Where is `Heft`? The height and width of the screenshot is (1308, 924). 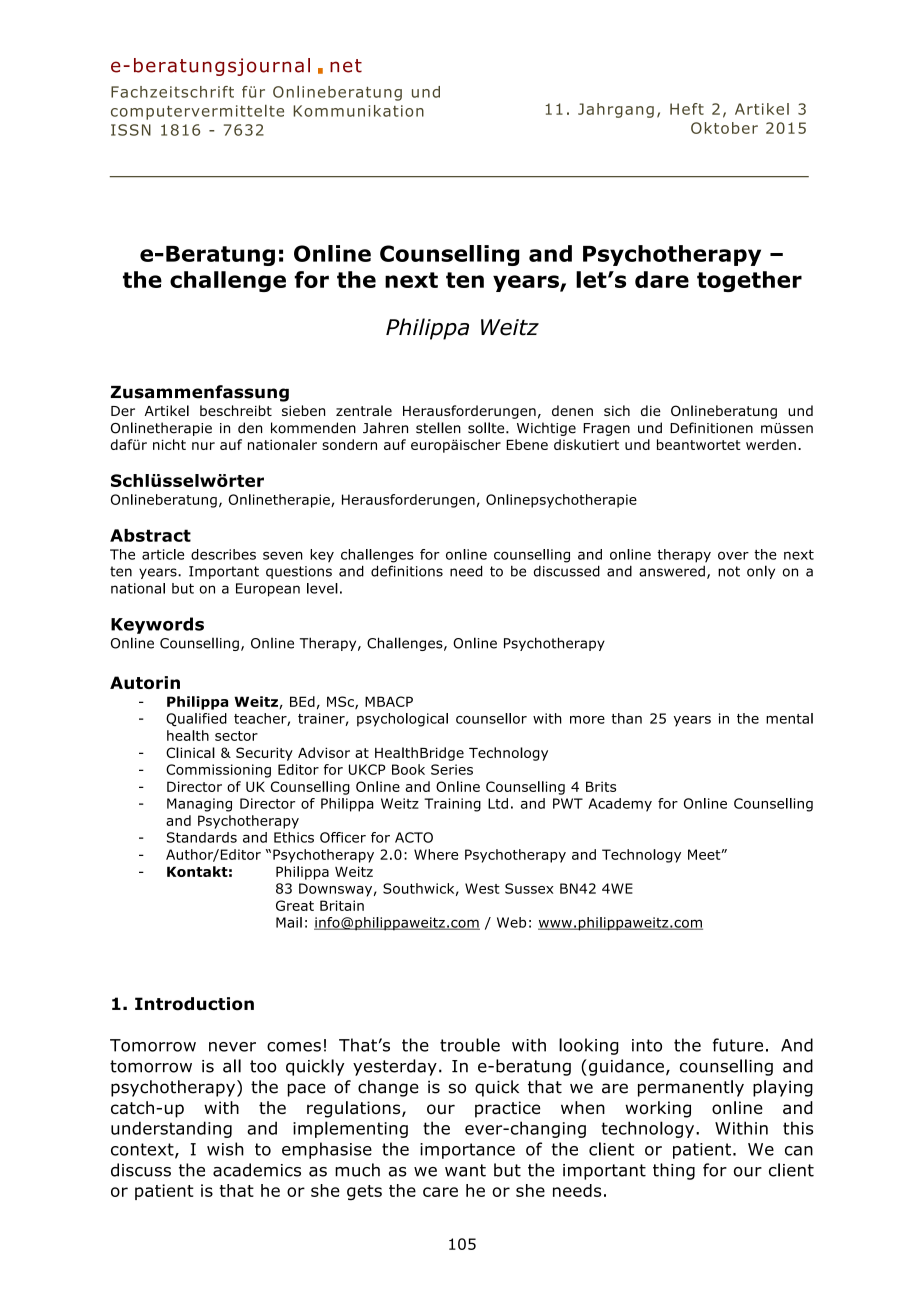 Heft is located at coordinates (687, 109).
